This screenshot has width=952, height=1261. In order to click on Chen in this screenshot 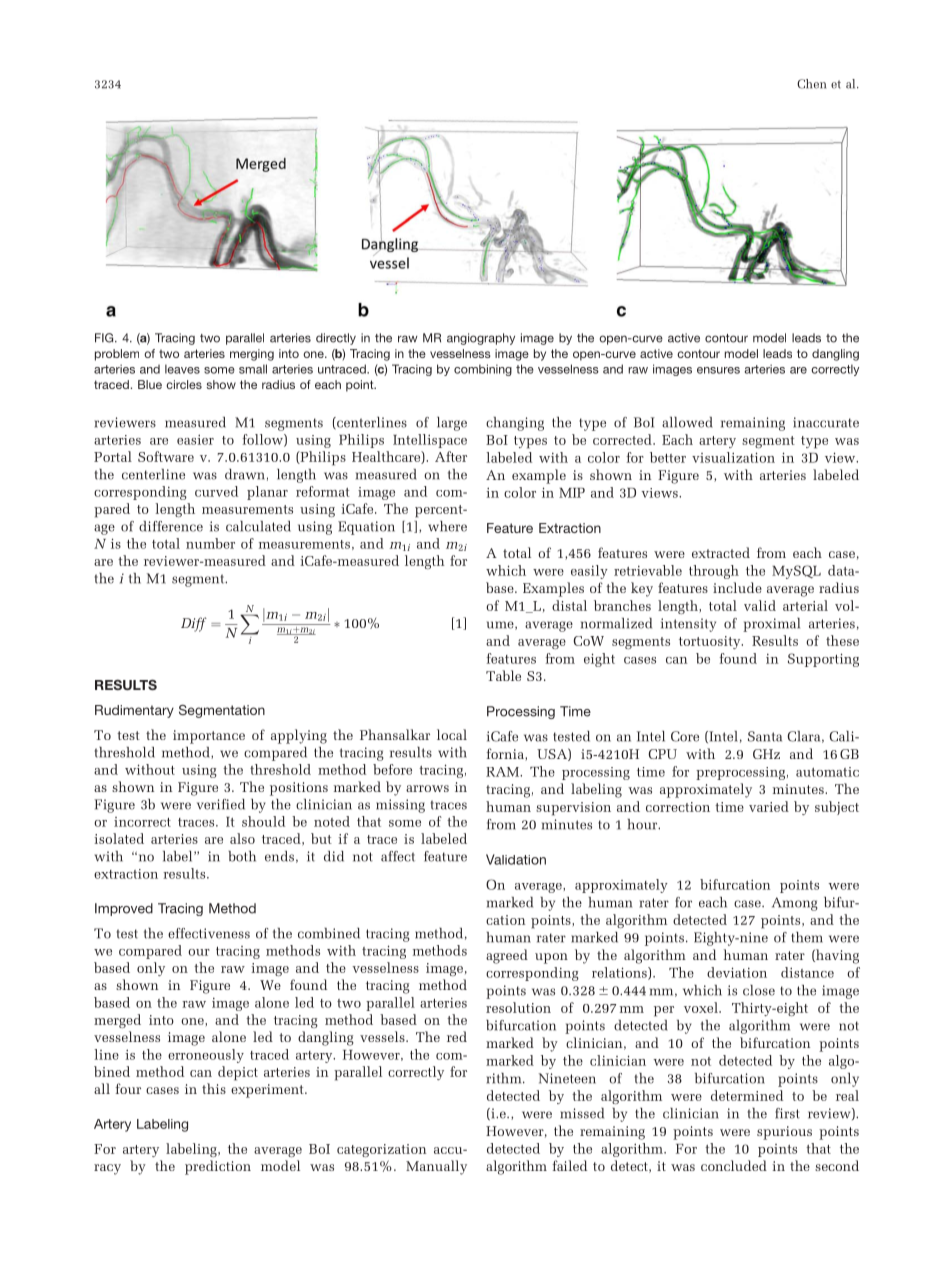, I will do `click(811, 84)`.
